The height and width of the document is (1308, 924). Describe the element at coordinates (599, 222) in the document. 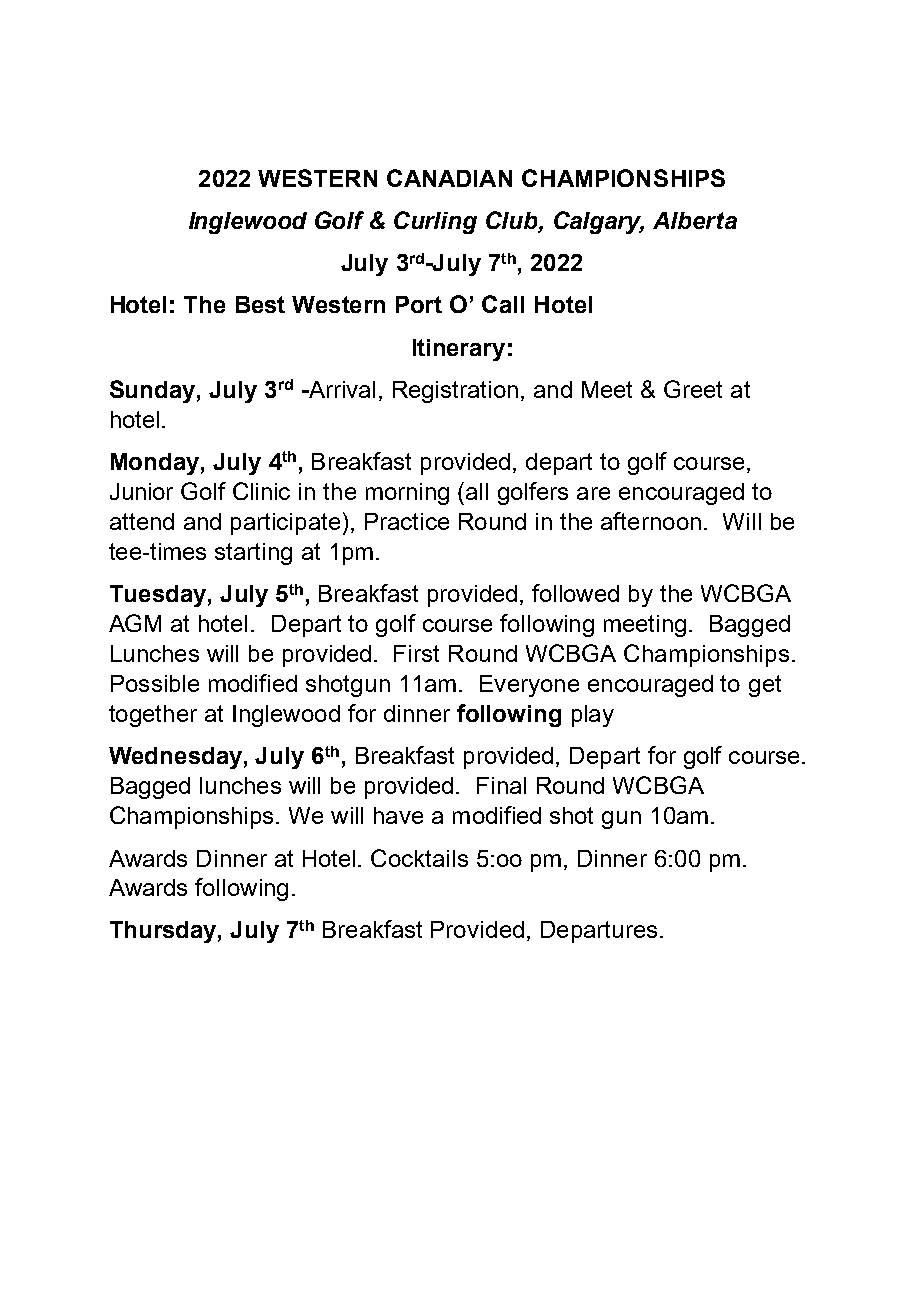

I see `Calgary` at that location.
